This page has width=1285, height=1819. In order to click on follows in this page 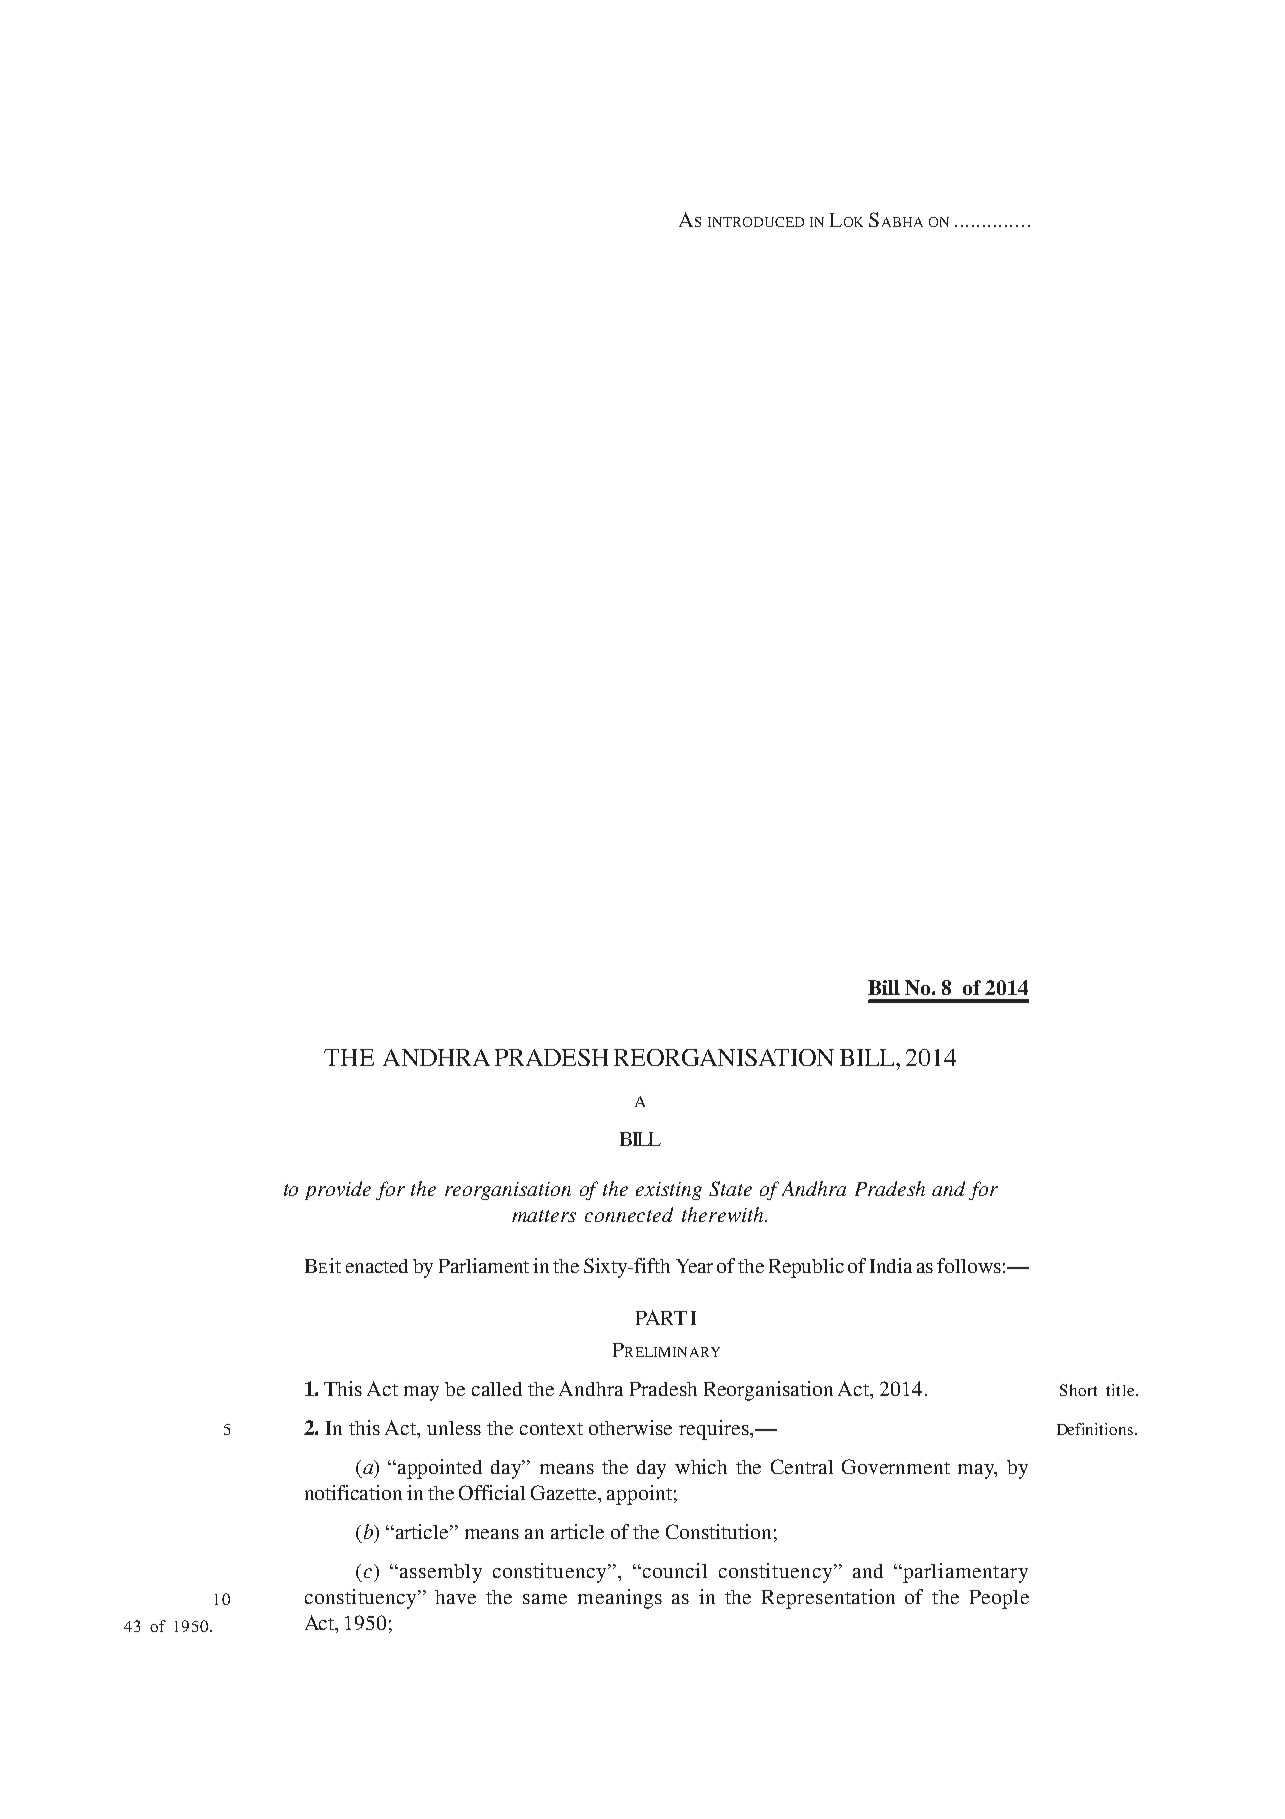, I will do `click(969, 1265)`.
